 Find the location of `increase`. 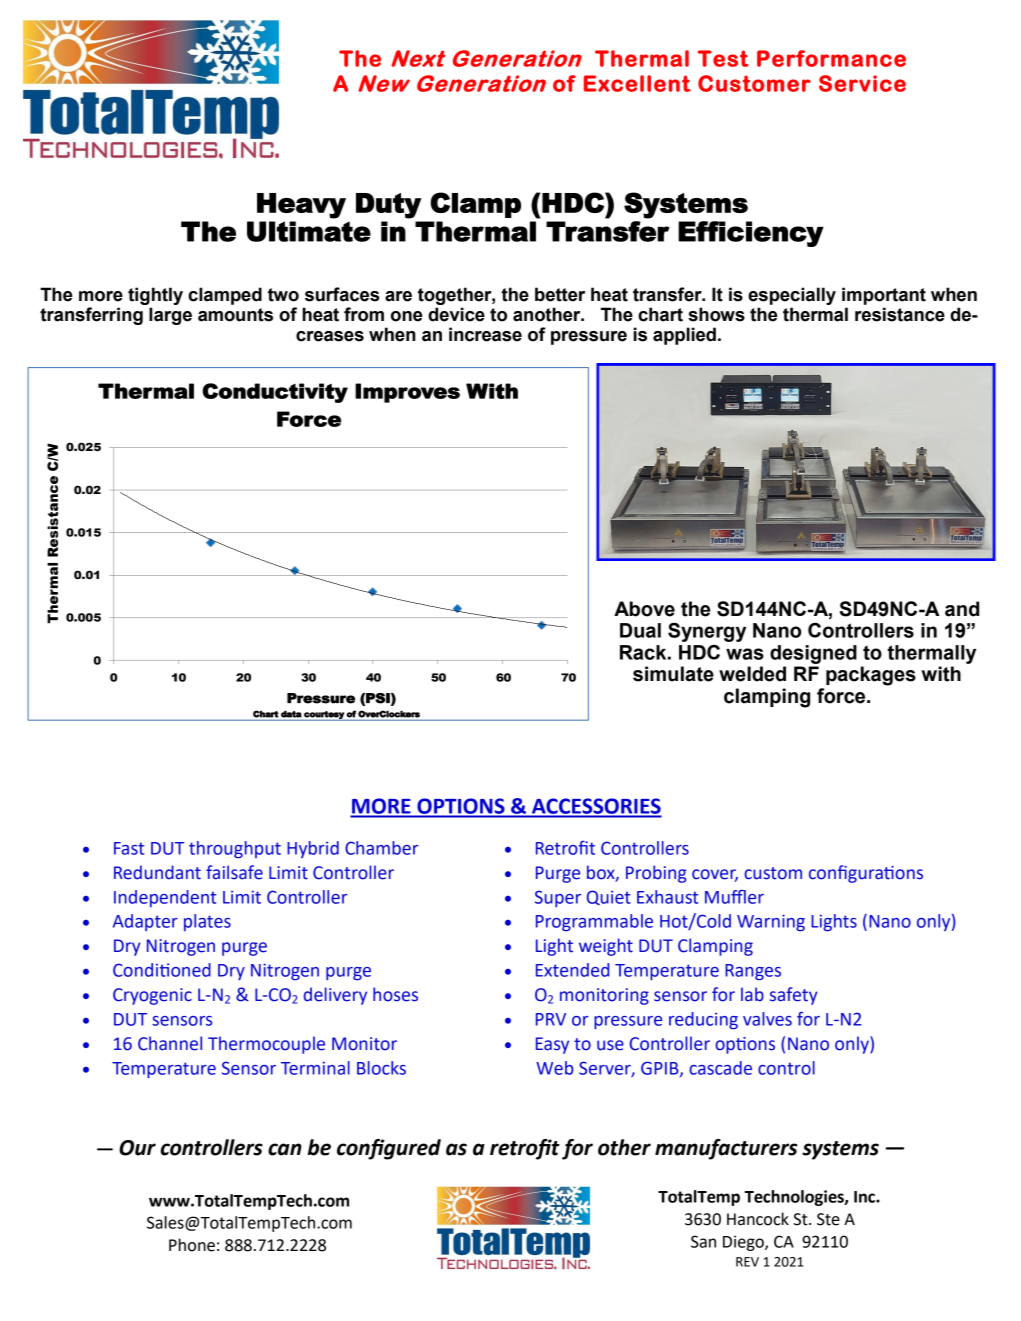

increase is located at coordinates (485, 334).
